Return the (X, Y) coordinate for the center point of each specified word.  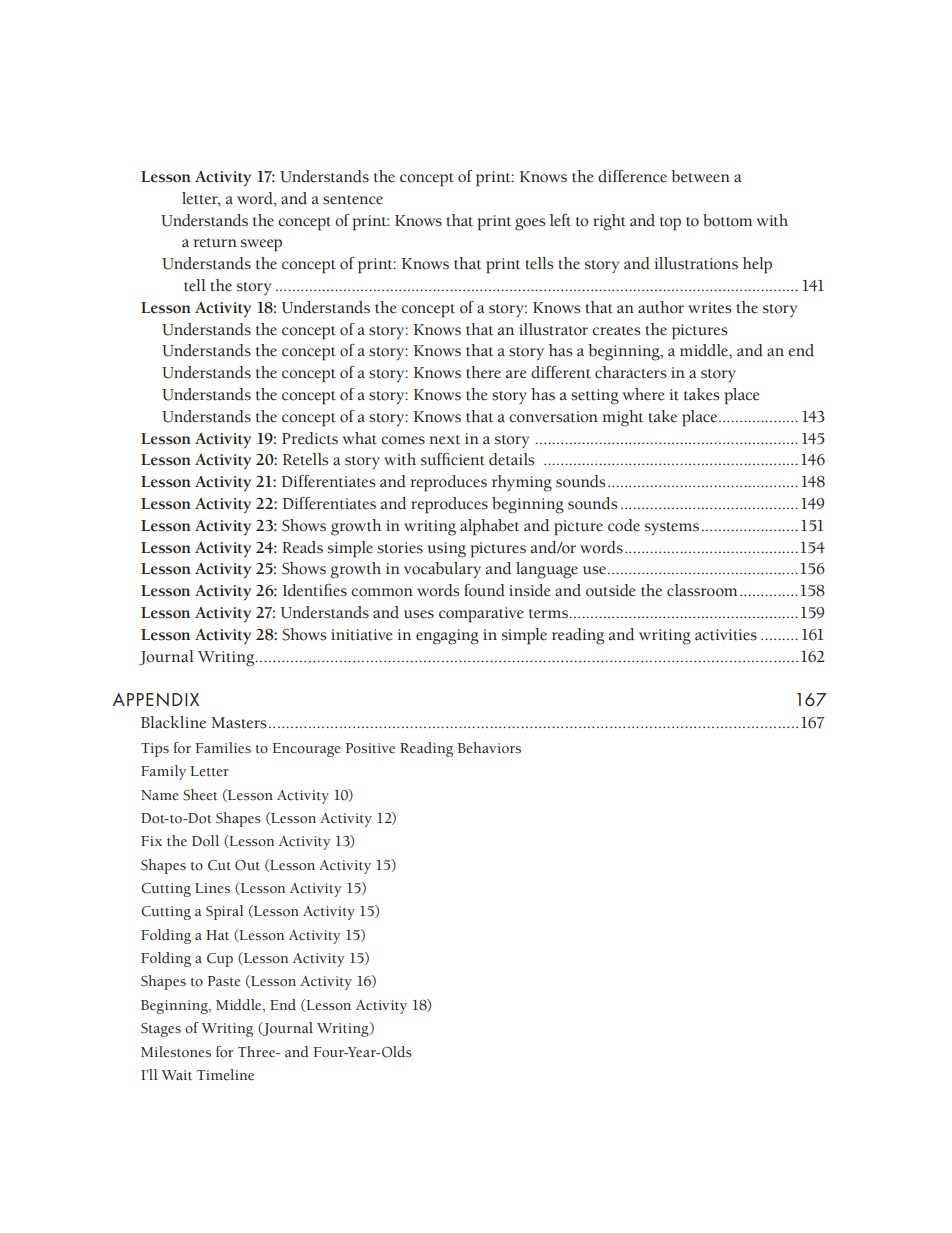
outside (611, 590)
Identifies (315, 590)
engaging (447, 637)
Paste (223, 981)
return (215, 243)
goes (530, 224)
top (670, 224)
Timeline (225, 1075)
